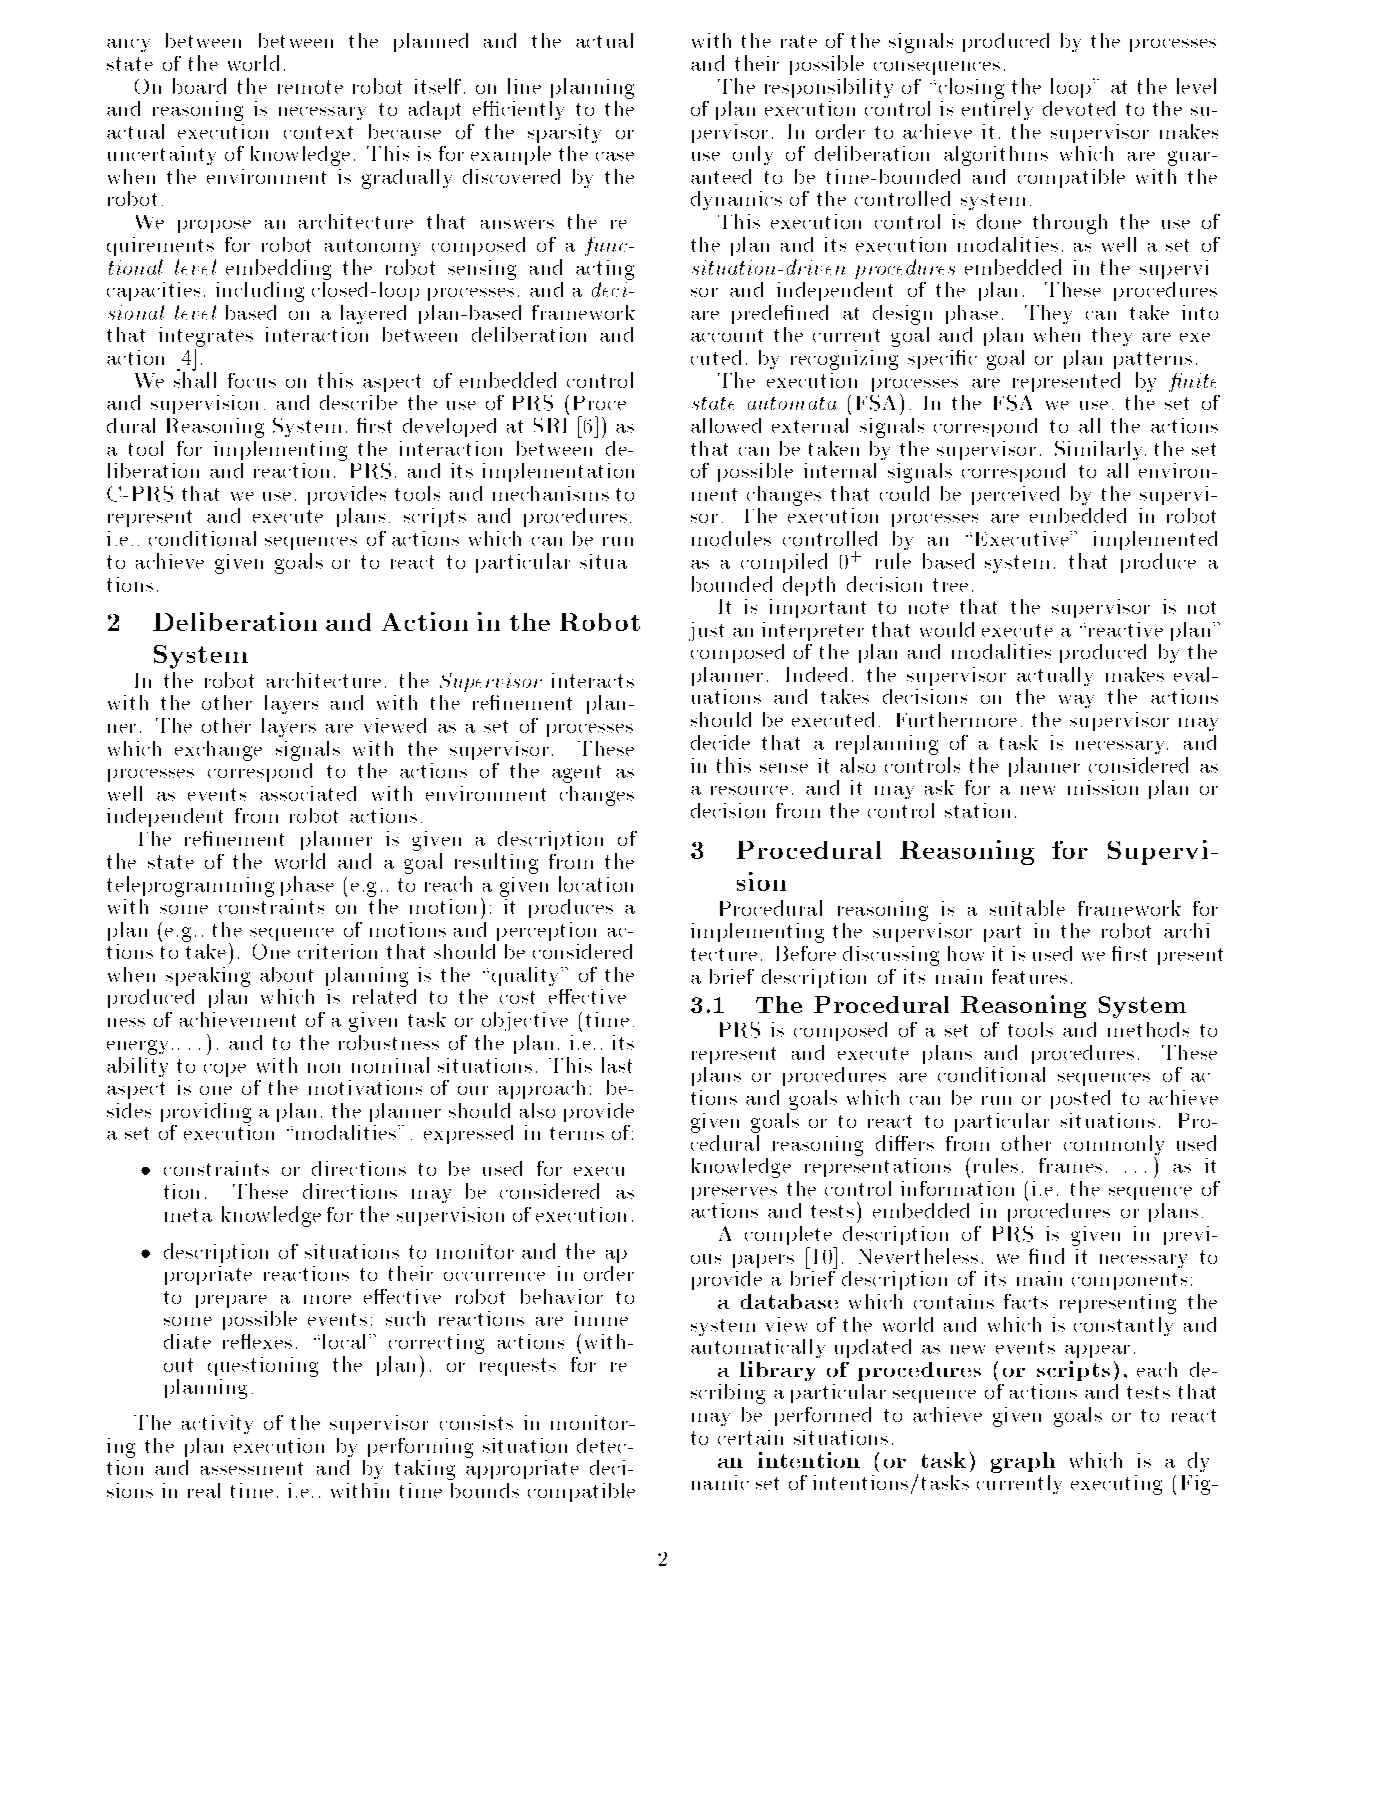 This screenshot has width=1391, height=1800. I want to click on devoted, so click(1079, 108).
